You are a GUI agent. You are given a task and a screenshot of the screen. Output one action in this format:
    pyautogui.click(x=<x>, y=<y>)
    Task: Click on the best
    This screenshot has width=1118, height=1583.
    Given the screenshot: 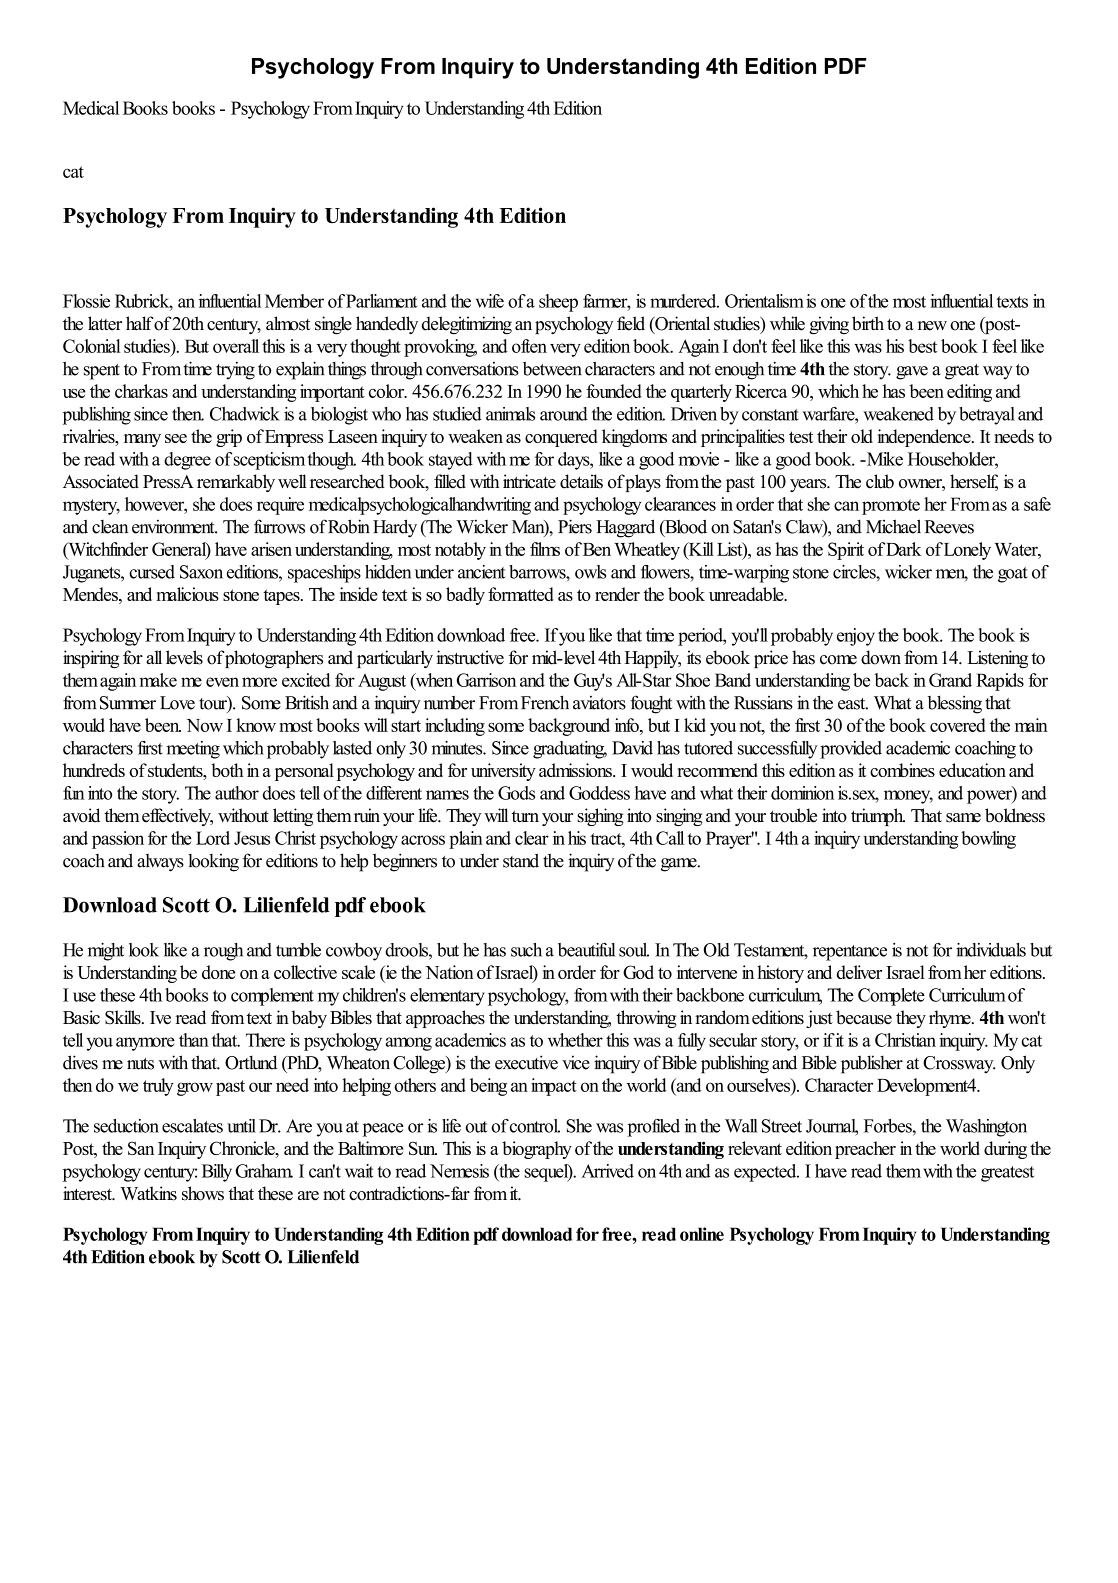 What is the action you would take?
    pyautogui.click(x=922, y=346)
